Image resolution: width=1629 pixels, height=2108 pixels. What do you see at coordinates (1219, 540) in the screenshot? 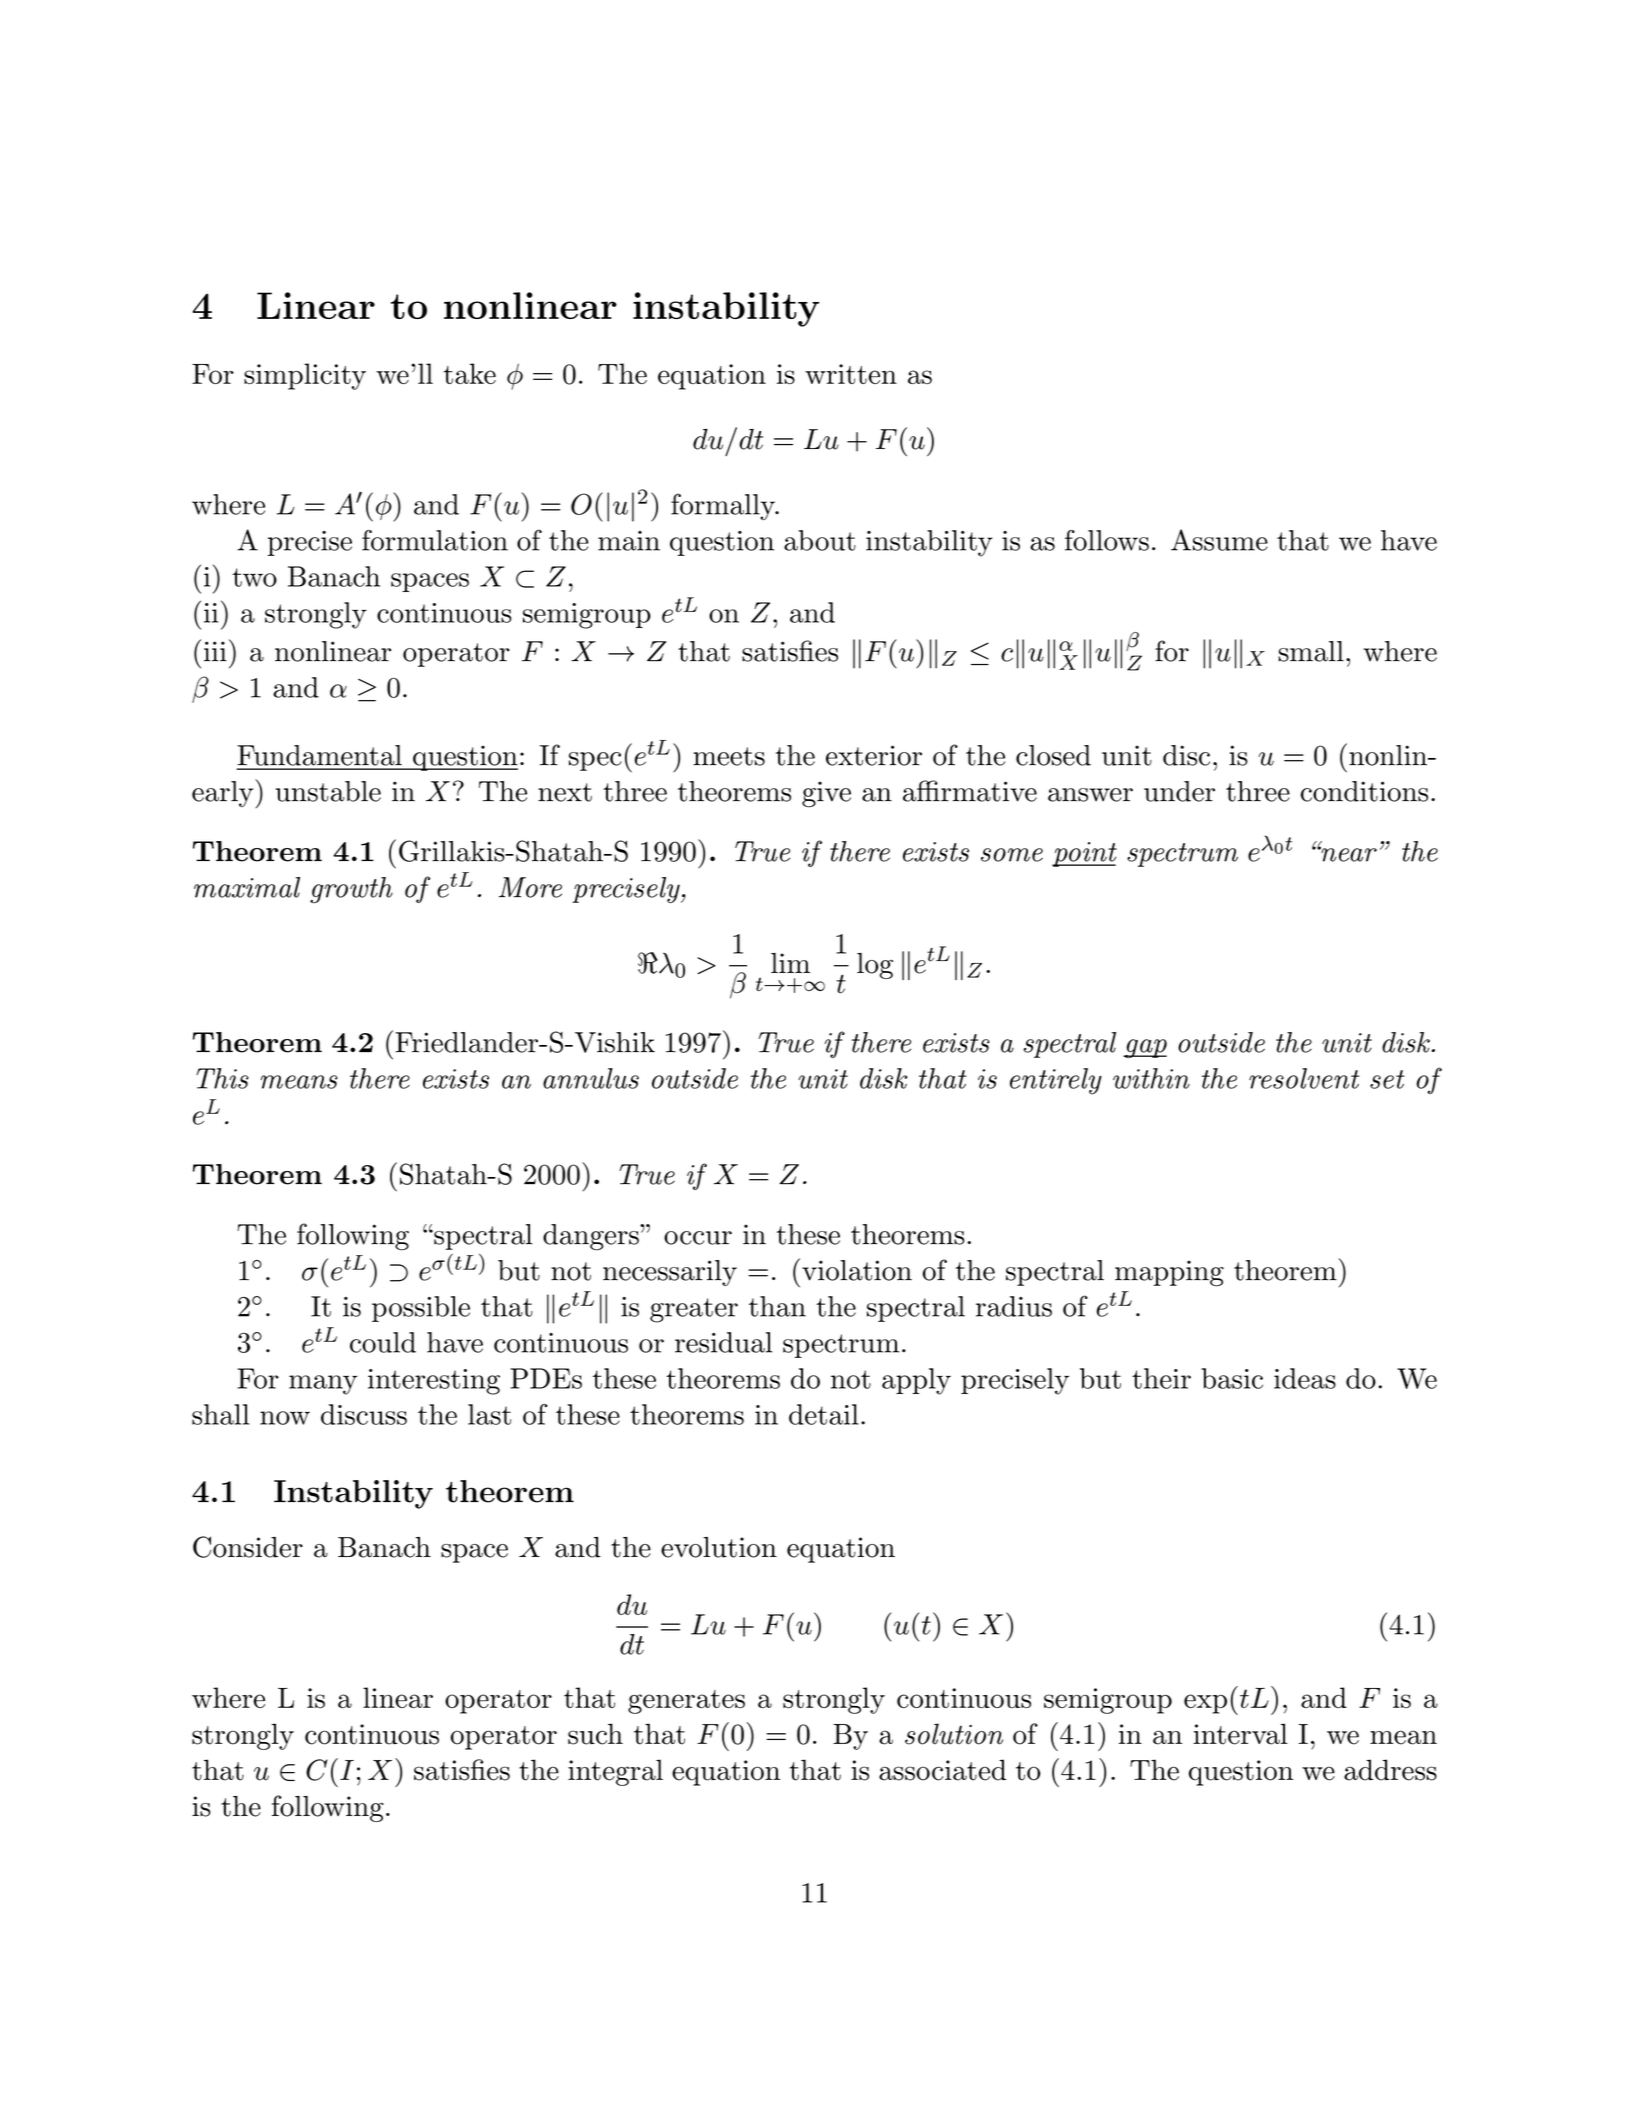
I see `Assume` at bounding box center [1219, 540].
